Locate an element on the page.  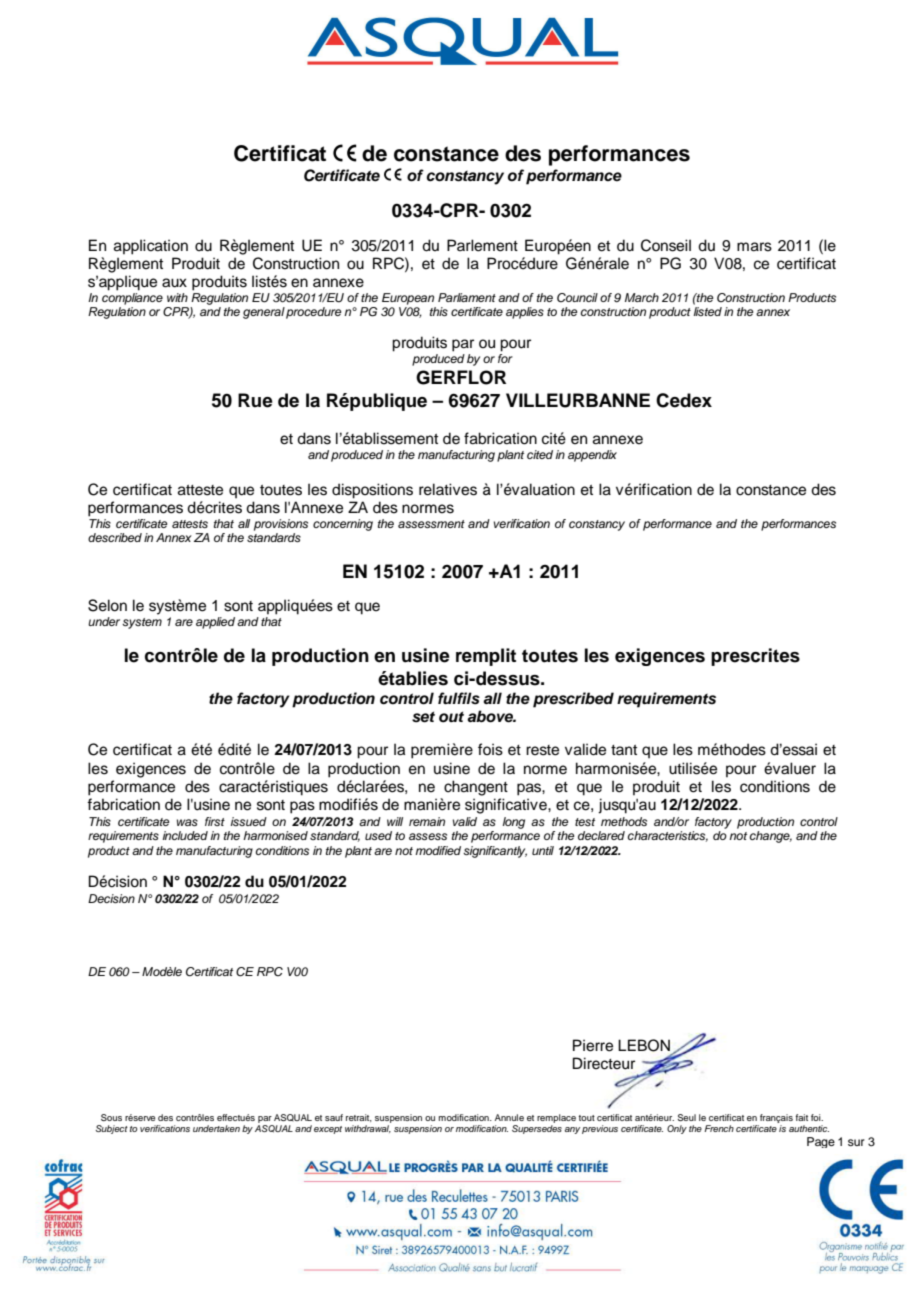
Sous is located at coordinates (111, 1117).
